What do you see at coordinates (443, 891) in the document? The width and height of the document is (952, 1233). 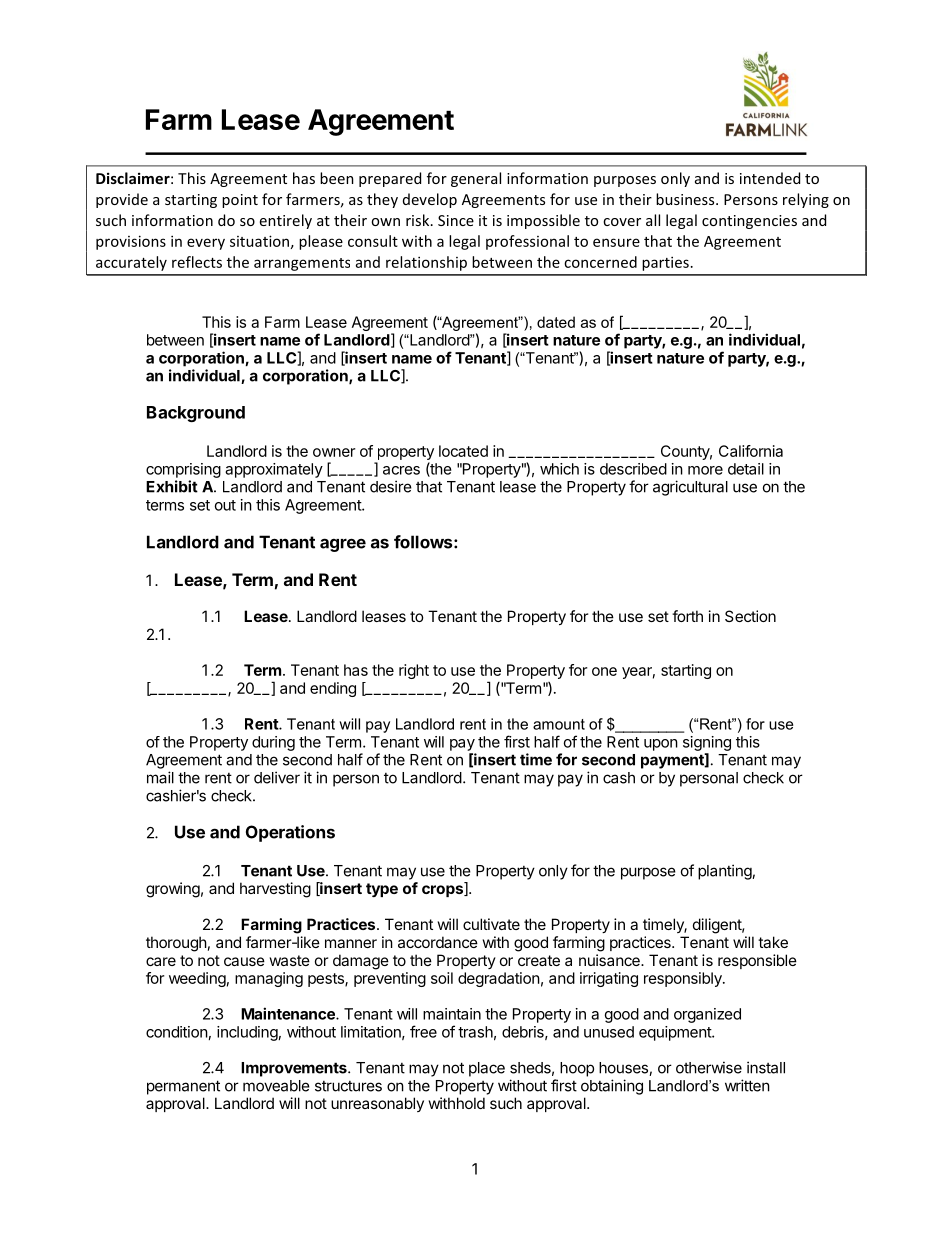 I see `crops` at bounding box center [443, 891].
